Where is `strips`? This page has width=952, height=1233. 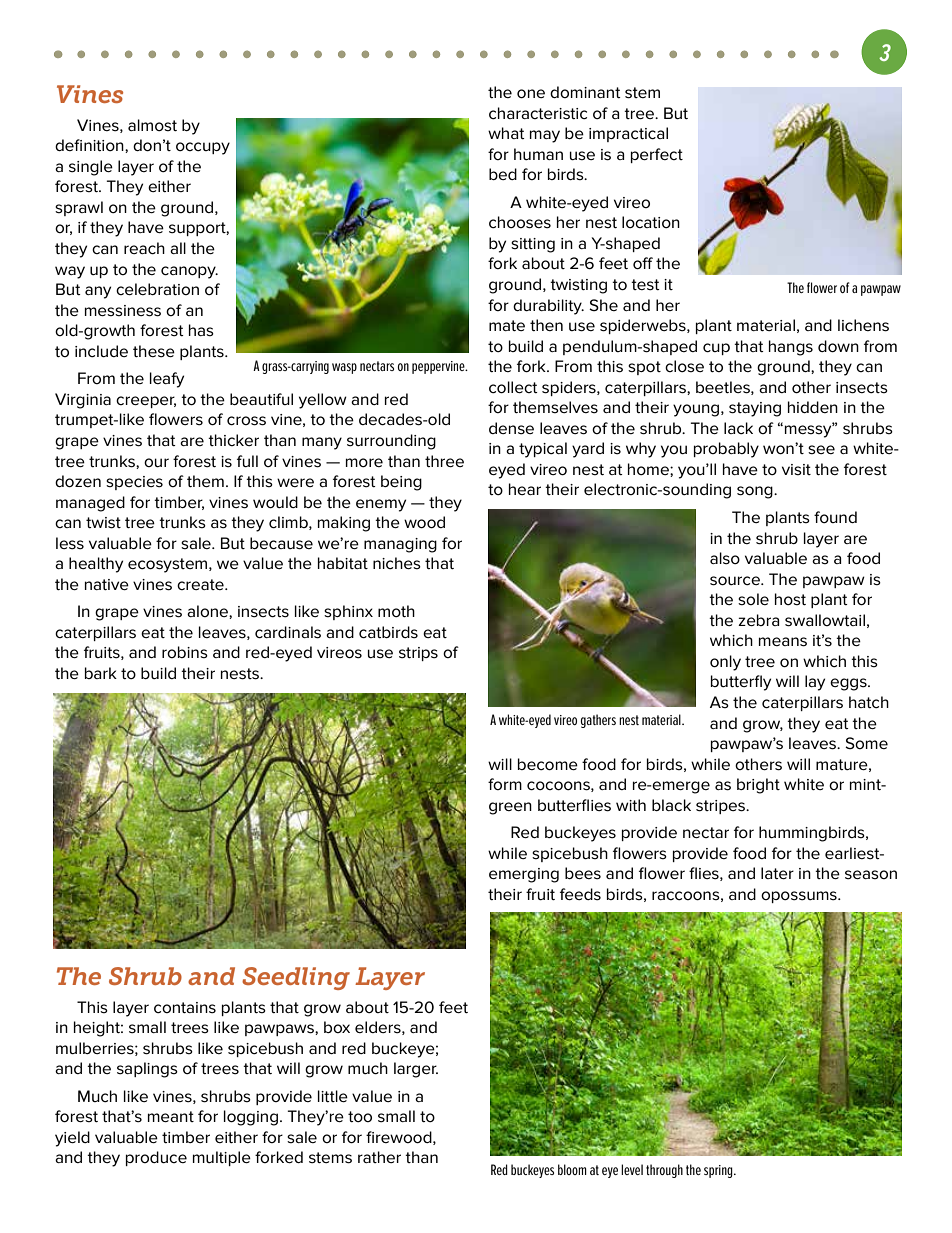
strips is located at coordinates (418, 654).
